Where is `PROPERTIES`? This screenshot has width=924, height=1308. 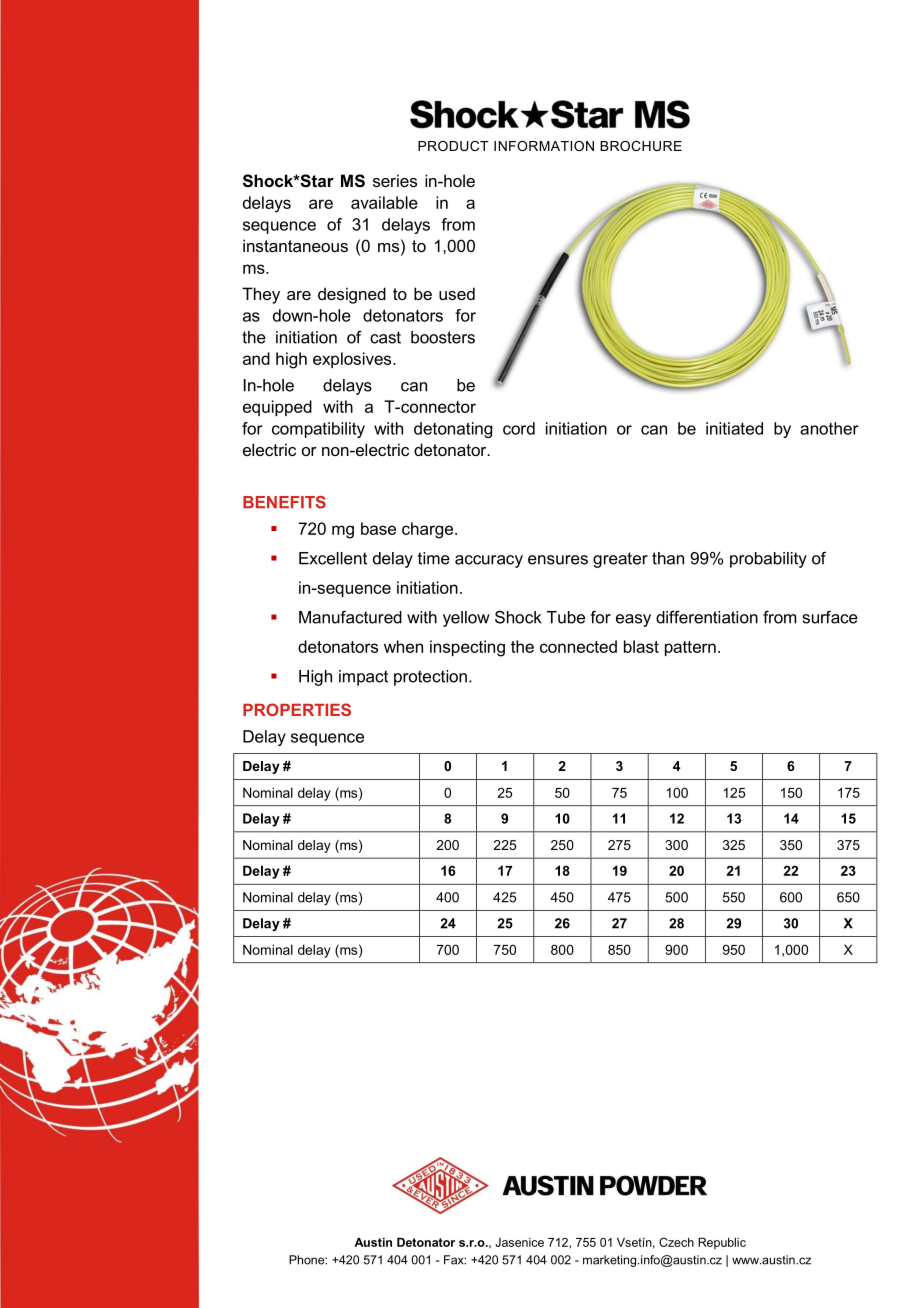 PROPERTIES is located at coordinates (297, 709).
